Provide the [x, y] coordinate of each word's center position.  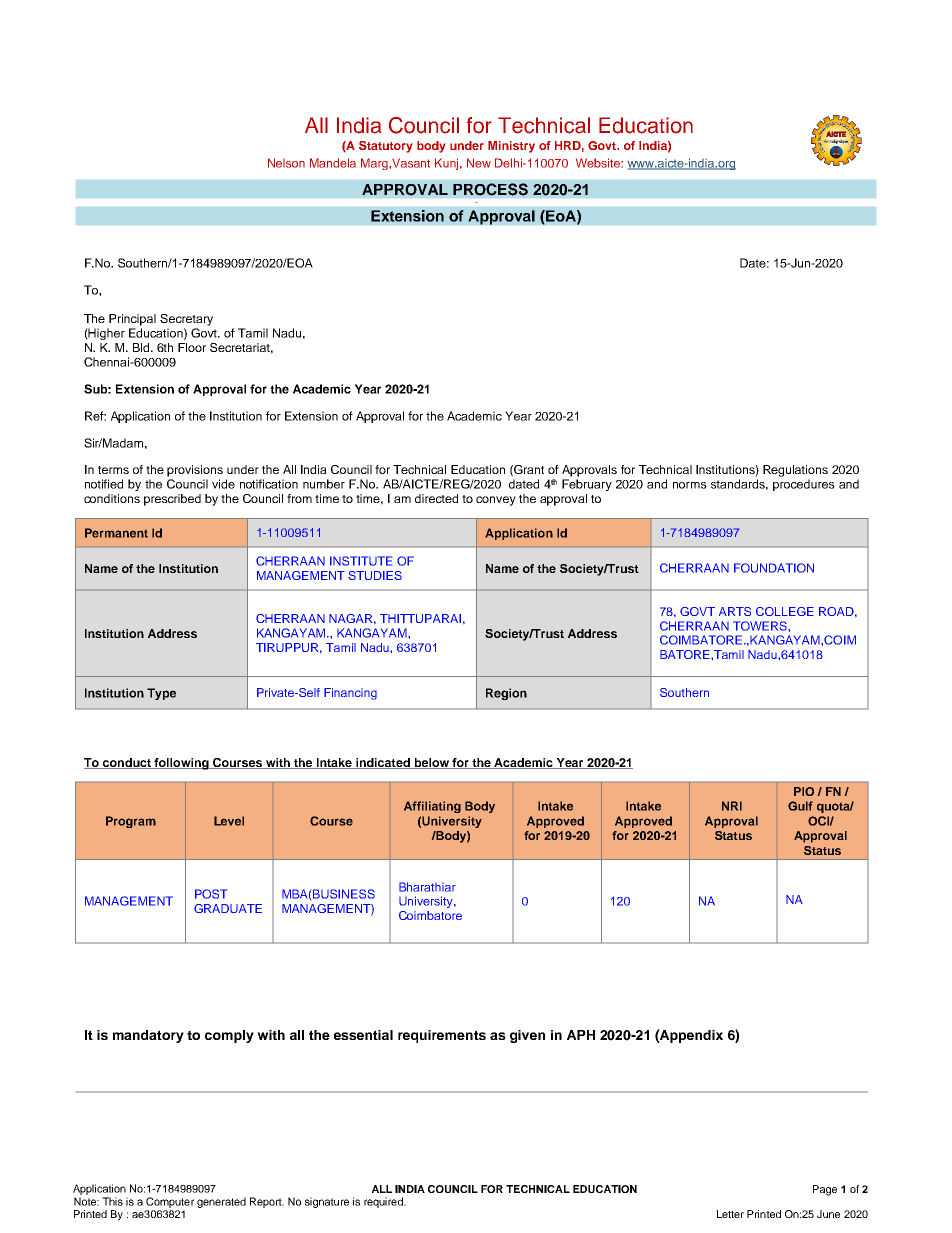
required [384, 1202]
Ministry [511, 147]
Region [506, 694]
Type [161, 694]
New [479, 163]
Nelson [286, 163]
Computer [170, 1202]
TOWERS [761, 626]
